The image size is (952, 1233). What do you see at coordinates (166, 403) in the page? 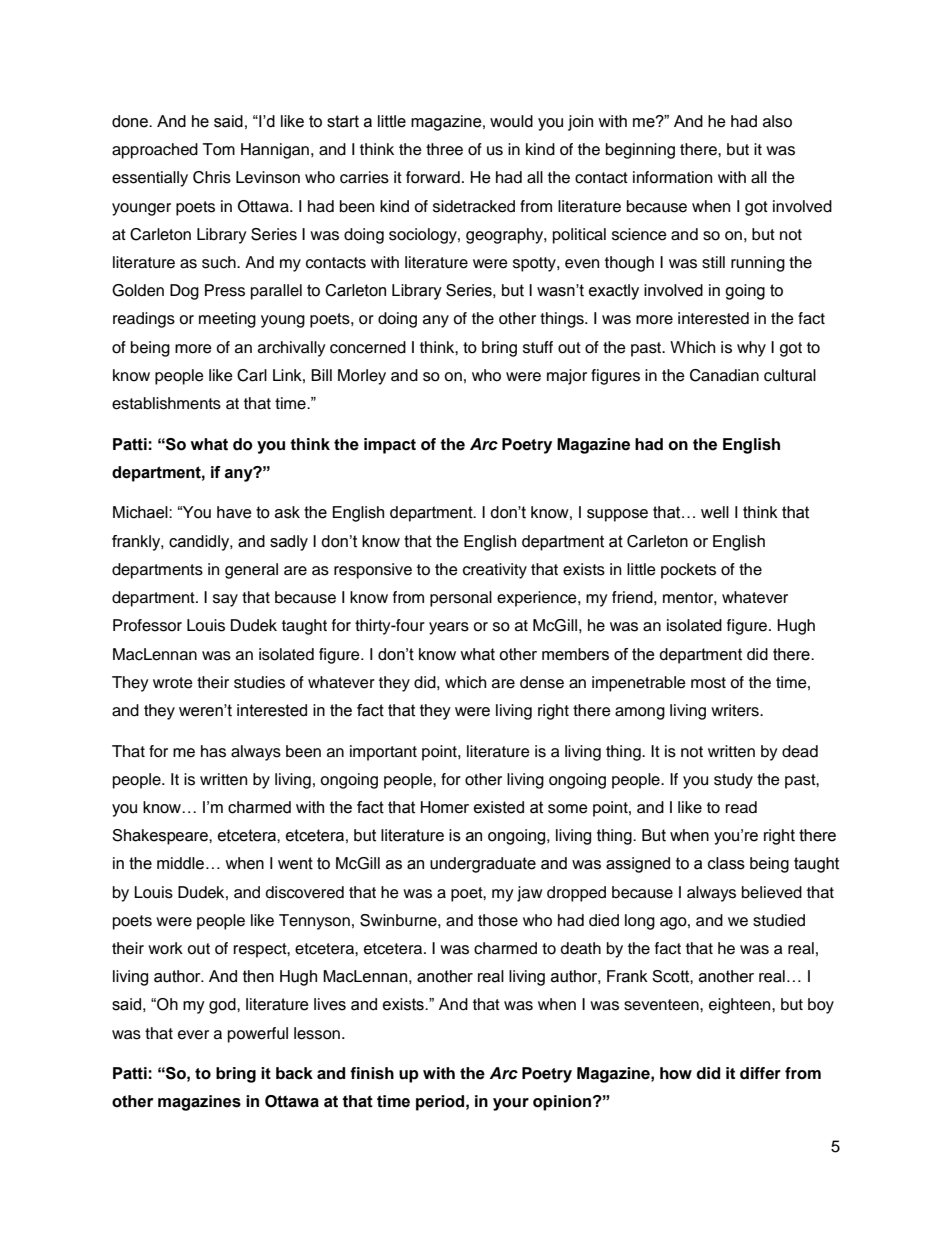
I see `establishments` at bounding box center [166, 403].
